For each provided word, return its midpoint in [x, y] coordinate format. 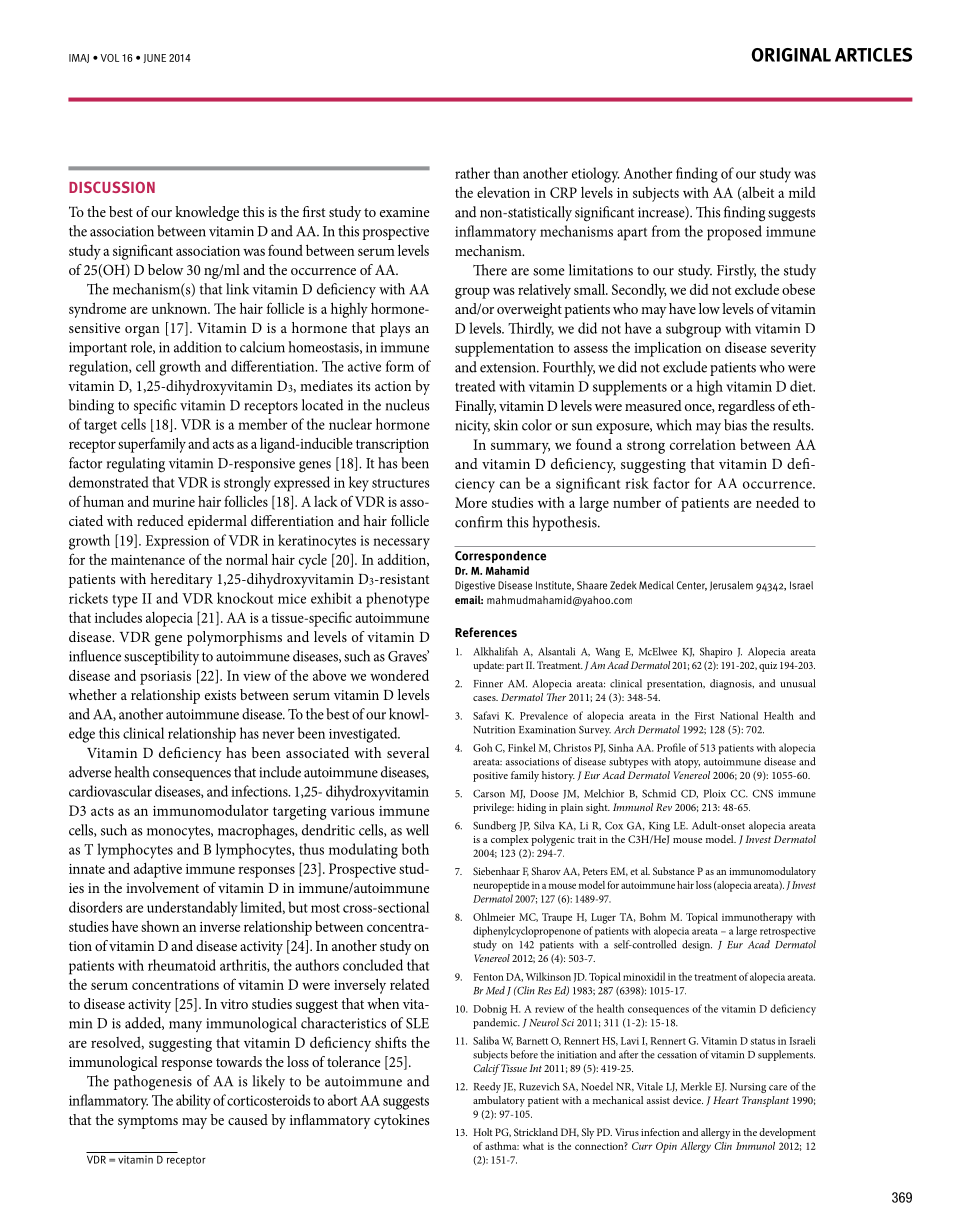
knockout [245, 598]
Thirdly [531, 330]
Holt [483, 1132]
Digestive [475, 586]
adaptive [158, 870]
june [154, 58]
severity [793, 350]
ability [193, 1102]
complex [510, 840]
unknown [181, 308]
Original [791, 55]
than [506, 173]
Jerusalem [731, 586]
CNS [762, 794]
